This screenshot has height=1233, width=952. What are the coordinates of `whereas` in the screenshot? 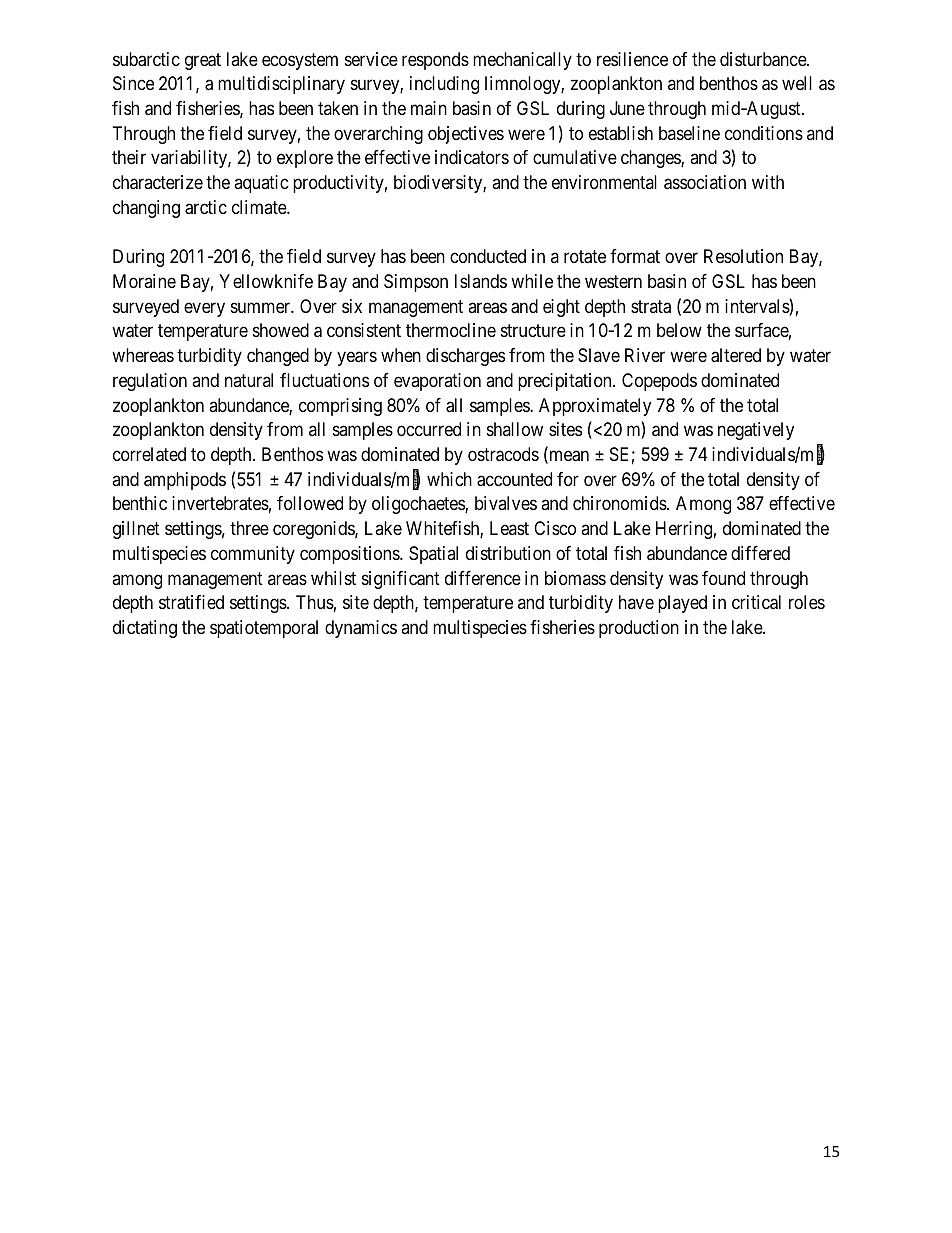 It's located at (143, 355).
